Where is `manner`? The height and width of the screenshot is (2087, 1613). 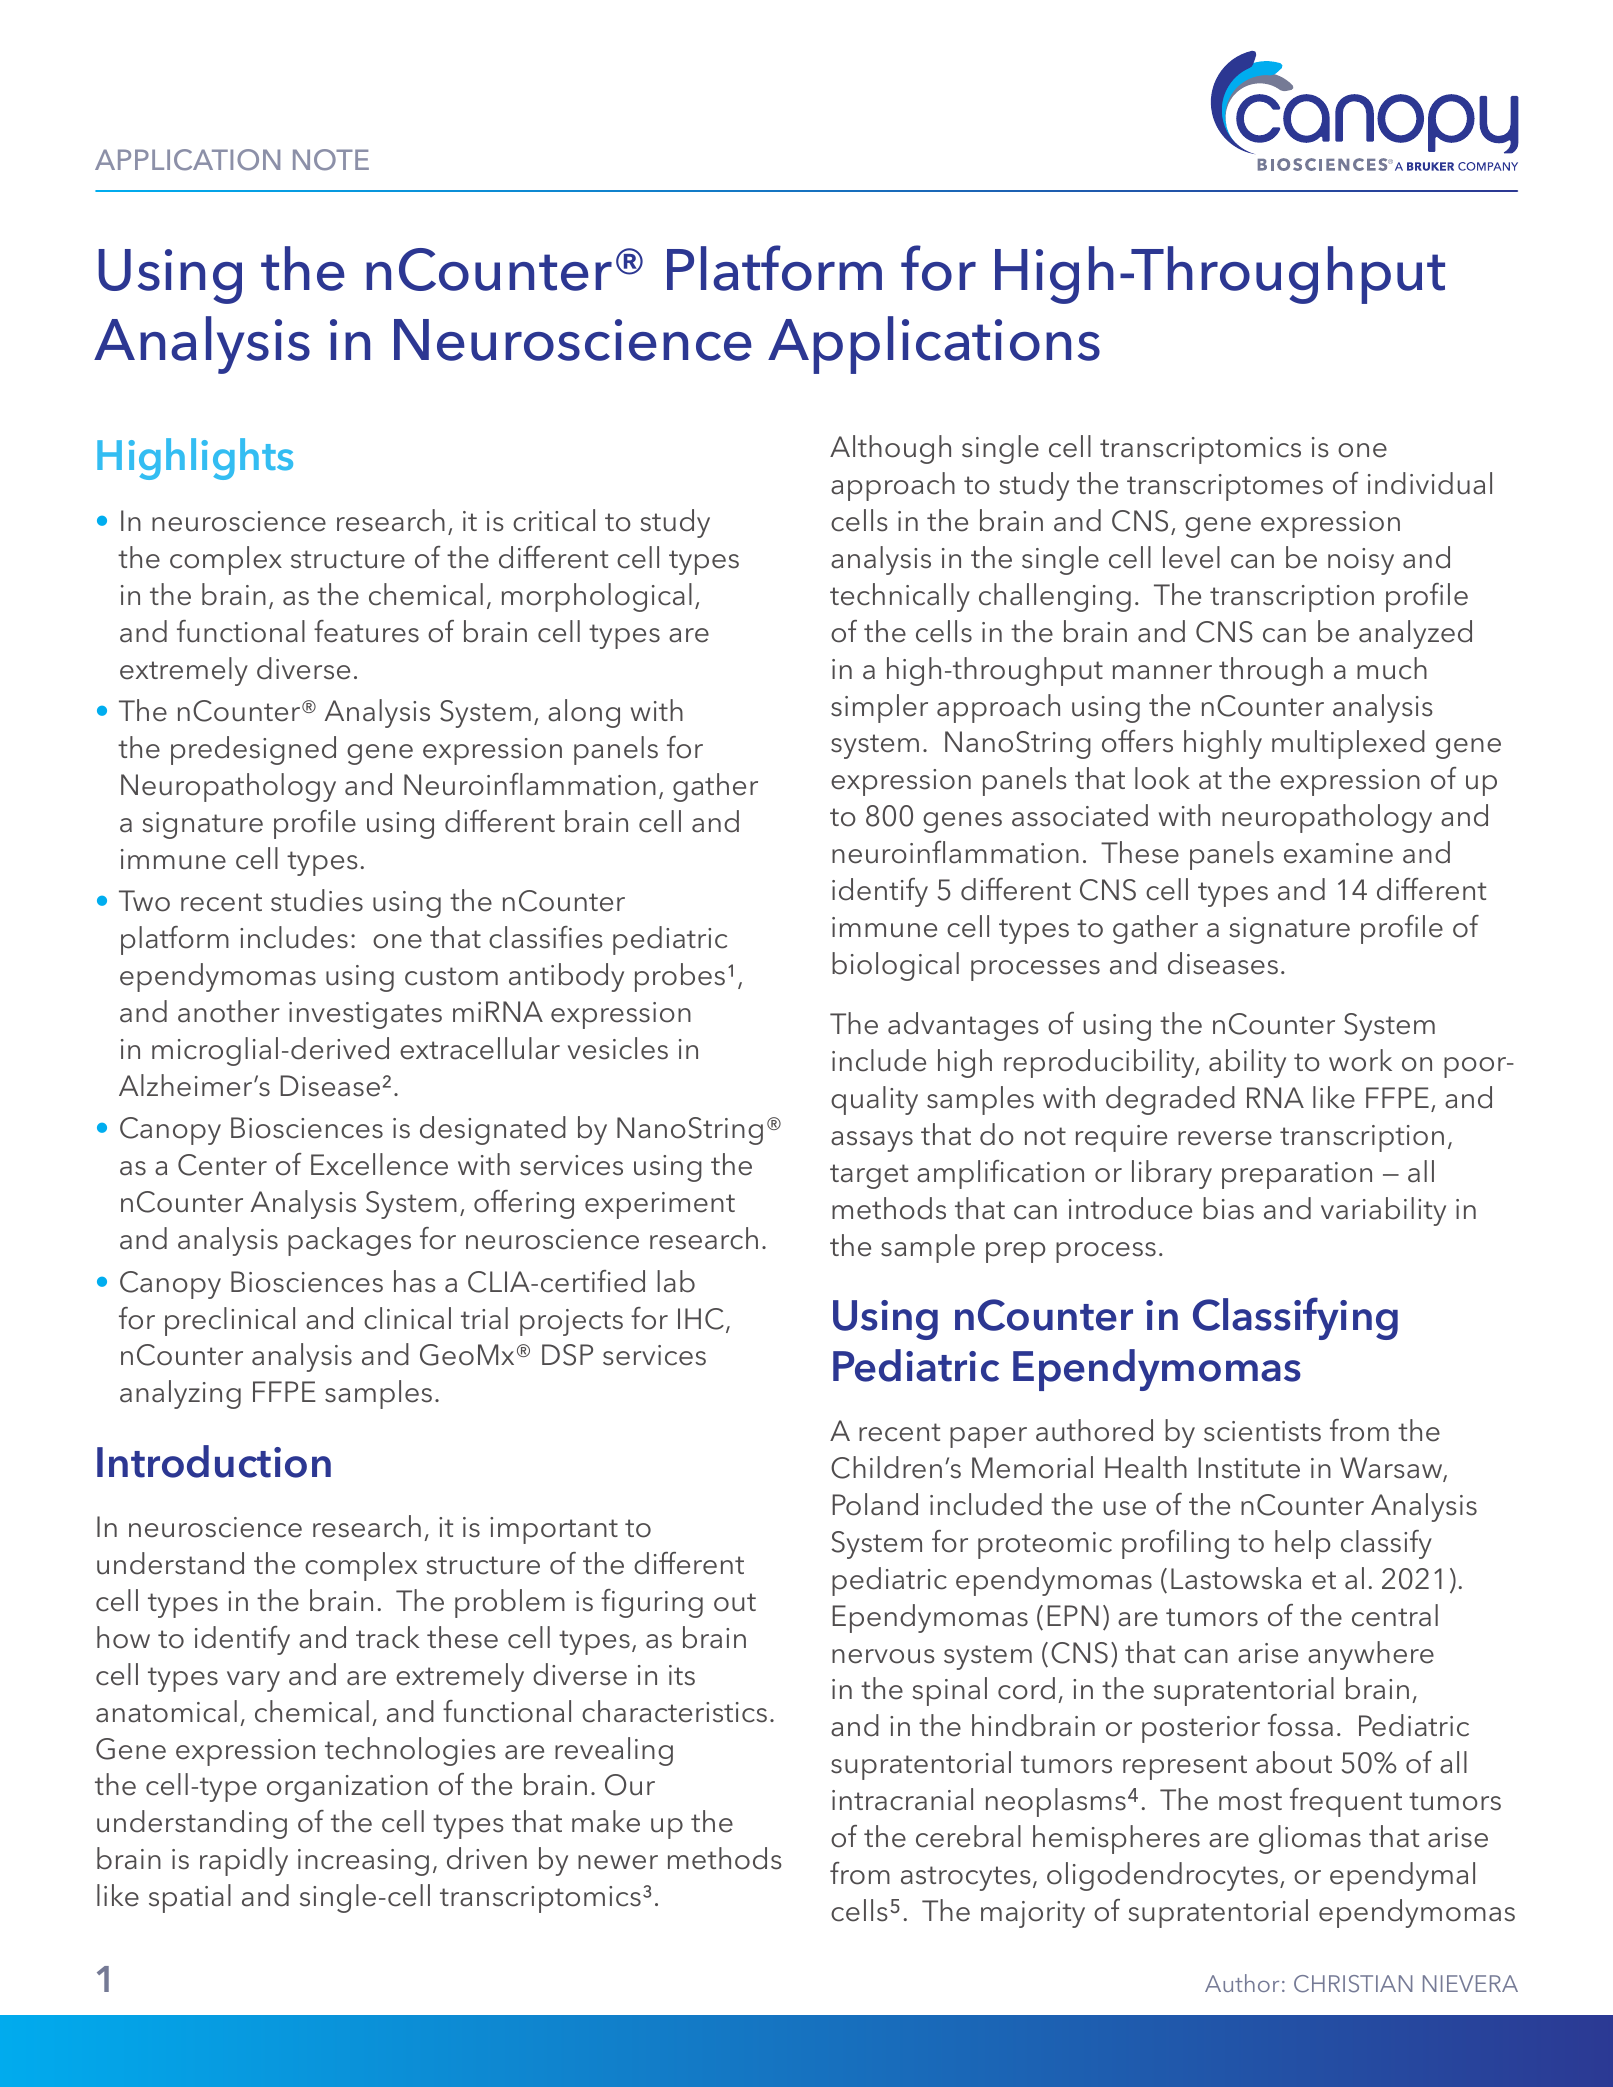 manner is located at coordinates (1162, 672).
